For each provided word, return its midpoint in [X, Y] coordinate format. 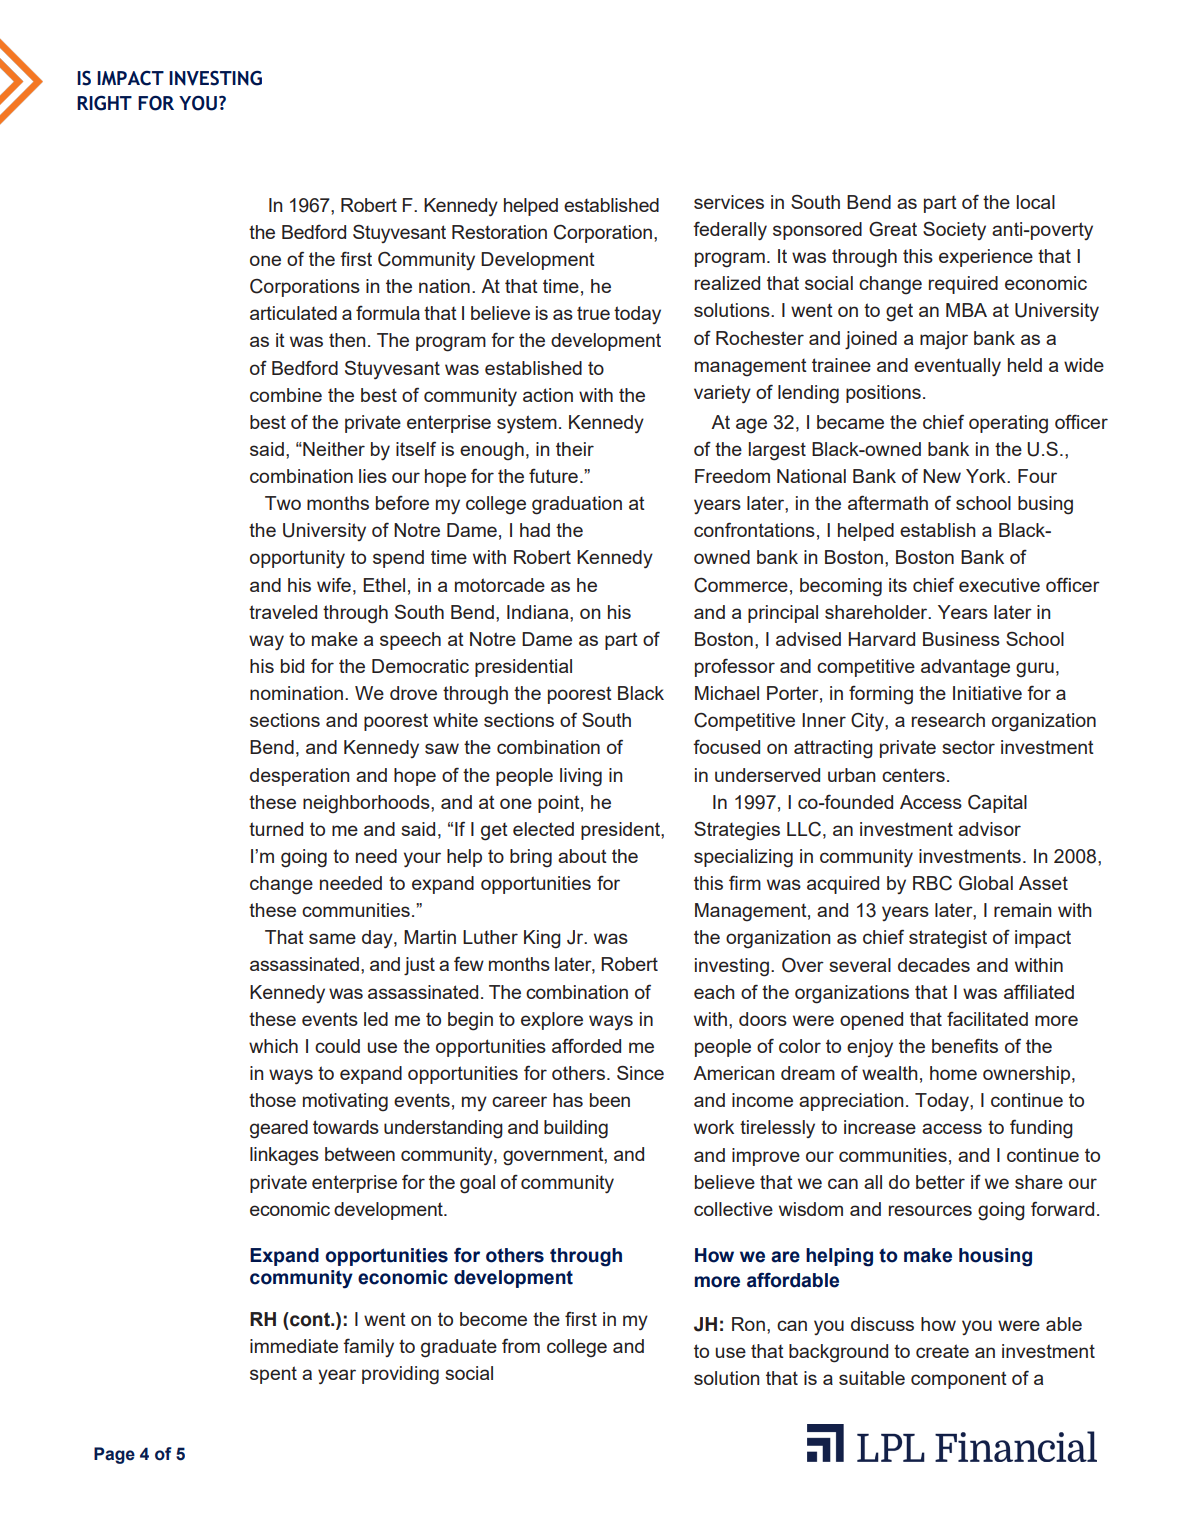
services [729, 202]
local [1036, 202]
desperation [299, 777]
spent [273, 1375]
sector [968, 747]
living [581, 777]
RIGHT [104, 103]
